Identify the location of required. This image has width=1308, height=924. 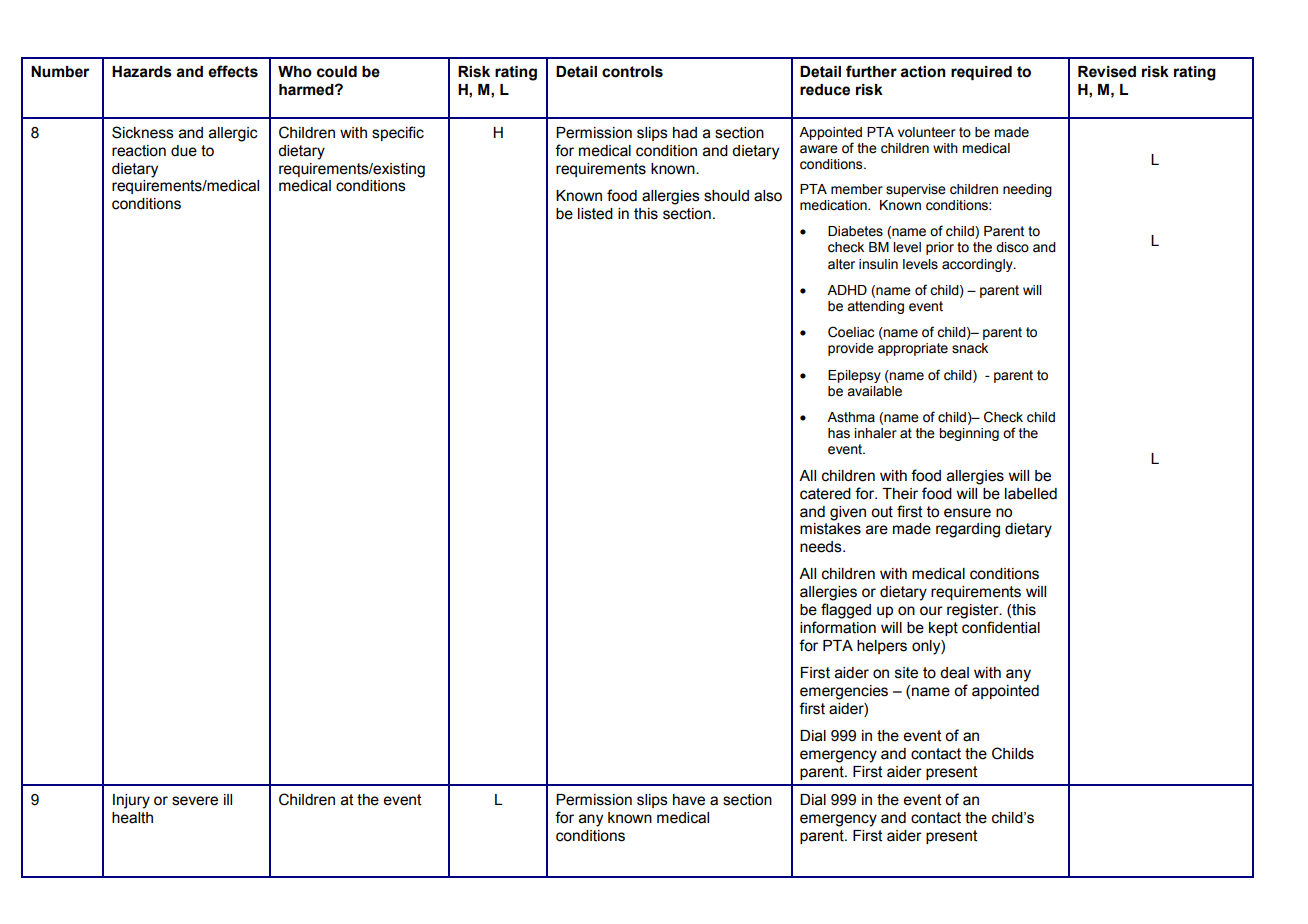
(981, 73).
